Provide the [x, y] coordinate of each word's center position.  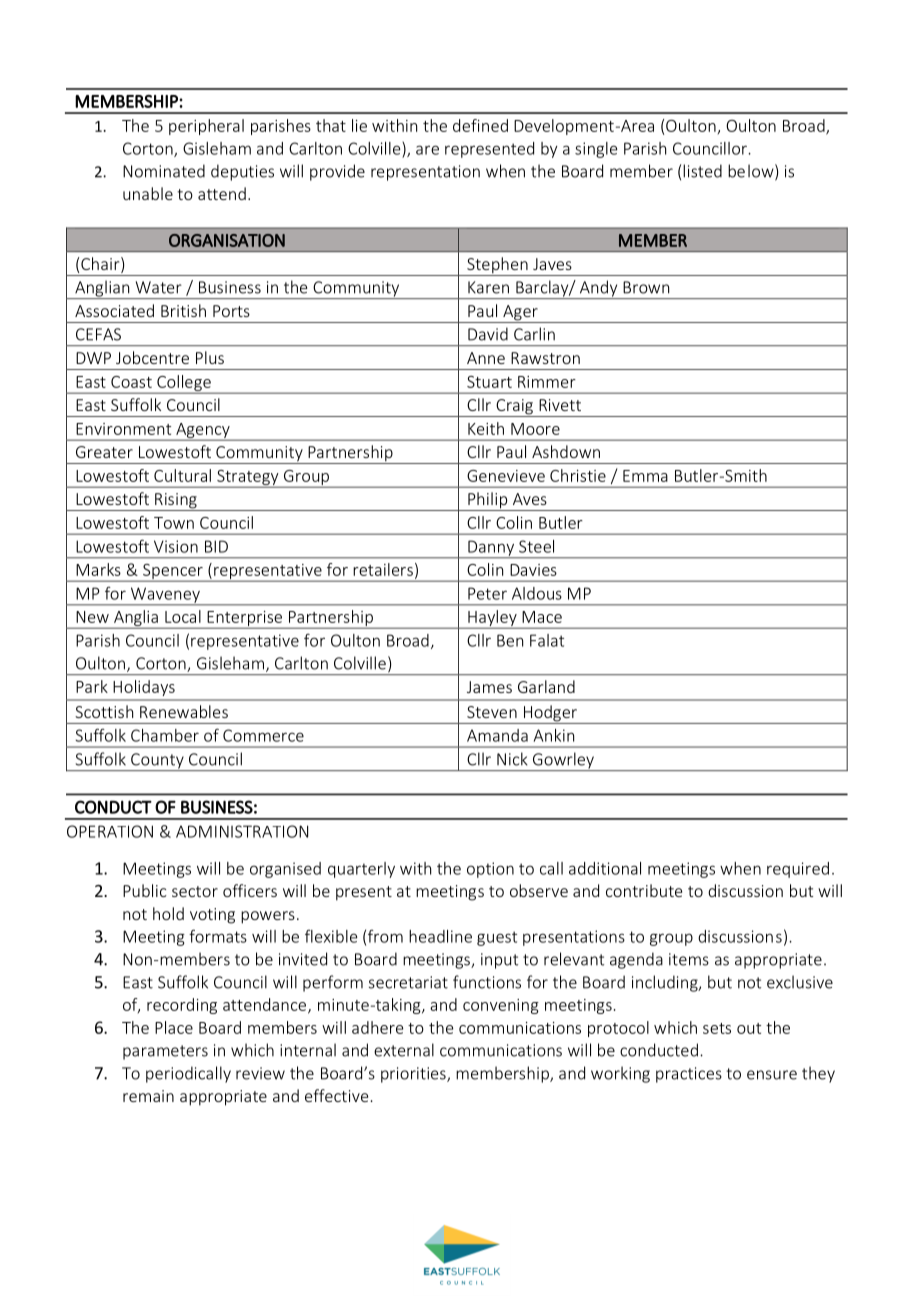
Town [174, 523]
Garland [546, 686]
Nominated [164, 171]
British [183, 310]
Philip [488, 501]
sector [195, 891]
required [798, 870]
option [490, 870]
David [488, 334]
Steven [492, 712]
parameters [165, 1052]
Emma [645, 476]
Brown [646, 287]
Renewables [184, 711]
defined [480, 125]
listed [702, 171]
